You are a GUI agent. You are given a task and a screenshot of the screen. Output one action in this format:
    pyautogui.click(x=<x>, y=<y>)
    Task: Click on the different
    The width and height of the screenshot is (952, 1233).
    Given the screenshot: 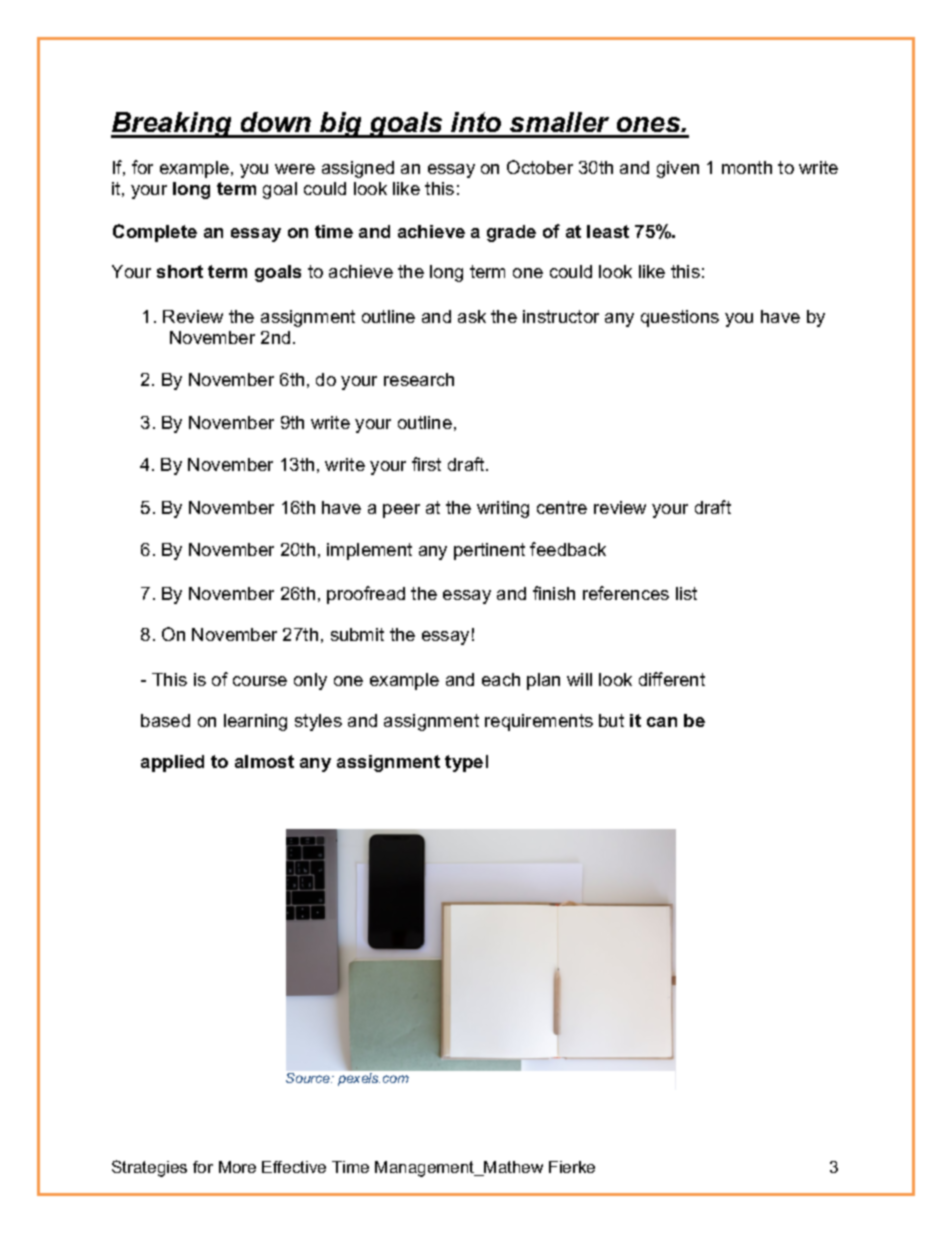 What is the action you would take?
    pyautogui.click(x=672, y=679)
